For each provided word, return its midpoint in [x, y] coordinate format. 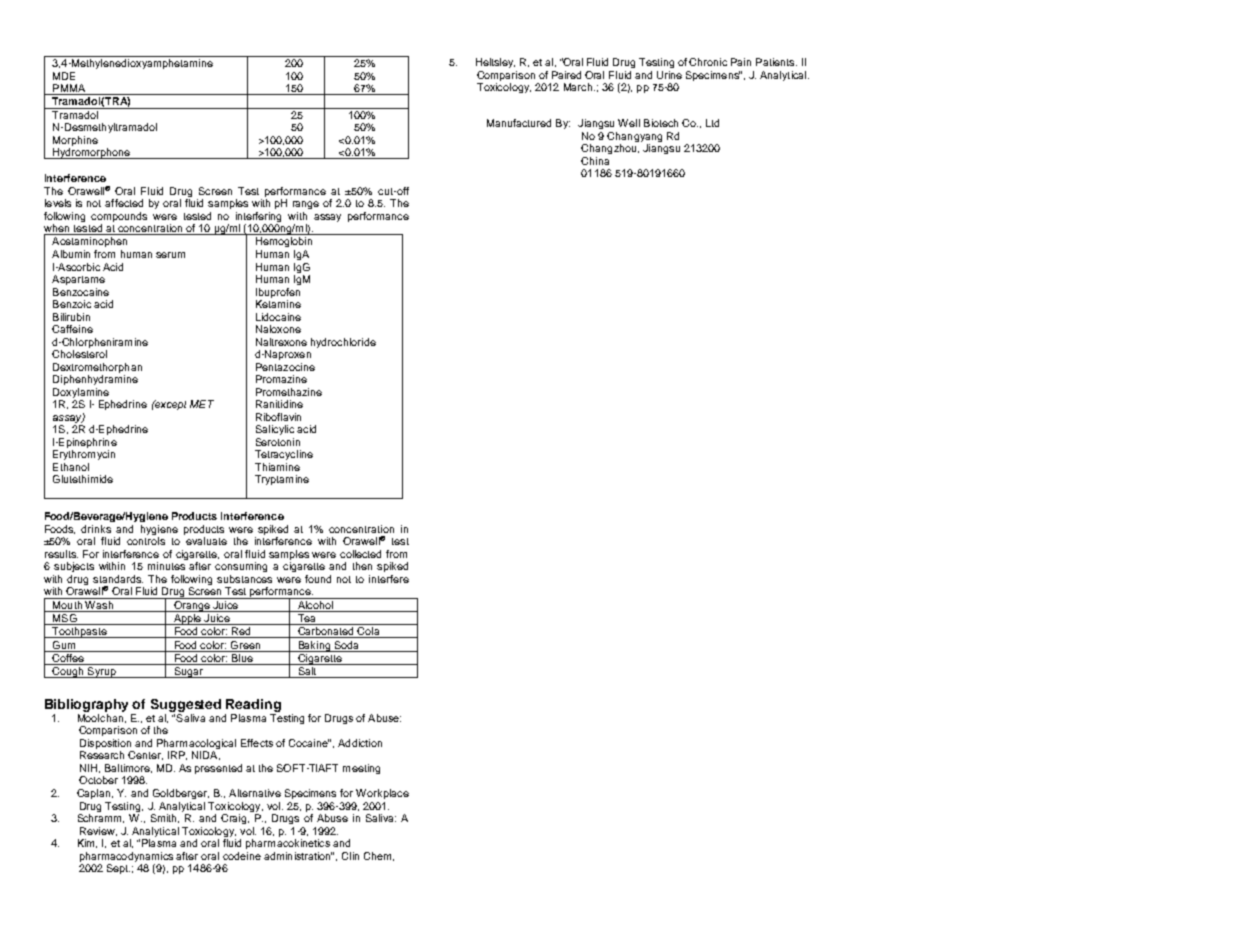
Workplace [382, 794]
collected [360, 554]
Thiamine [277, 467]
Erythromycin [84, 455]
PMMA [69, 88]
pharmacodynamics [126, 857]
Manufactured [519, 123]
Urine [669, 75]
